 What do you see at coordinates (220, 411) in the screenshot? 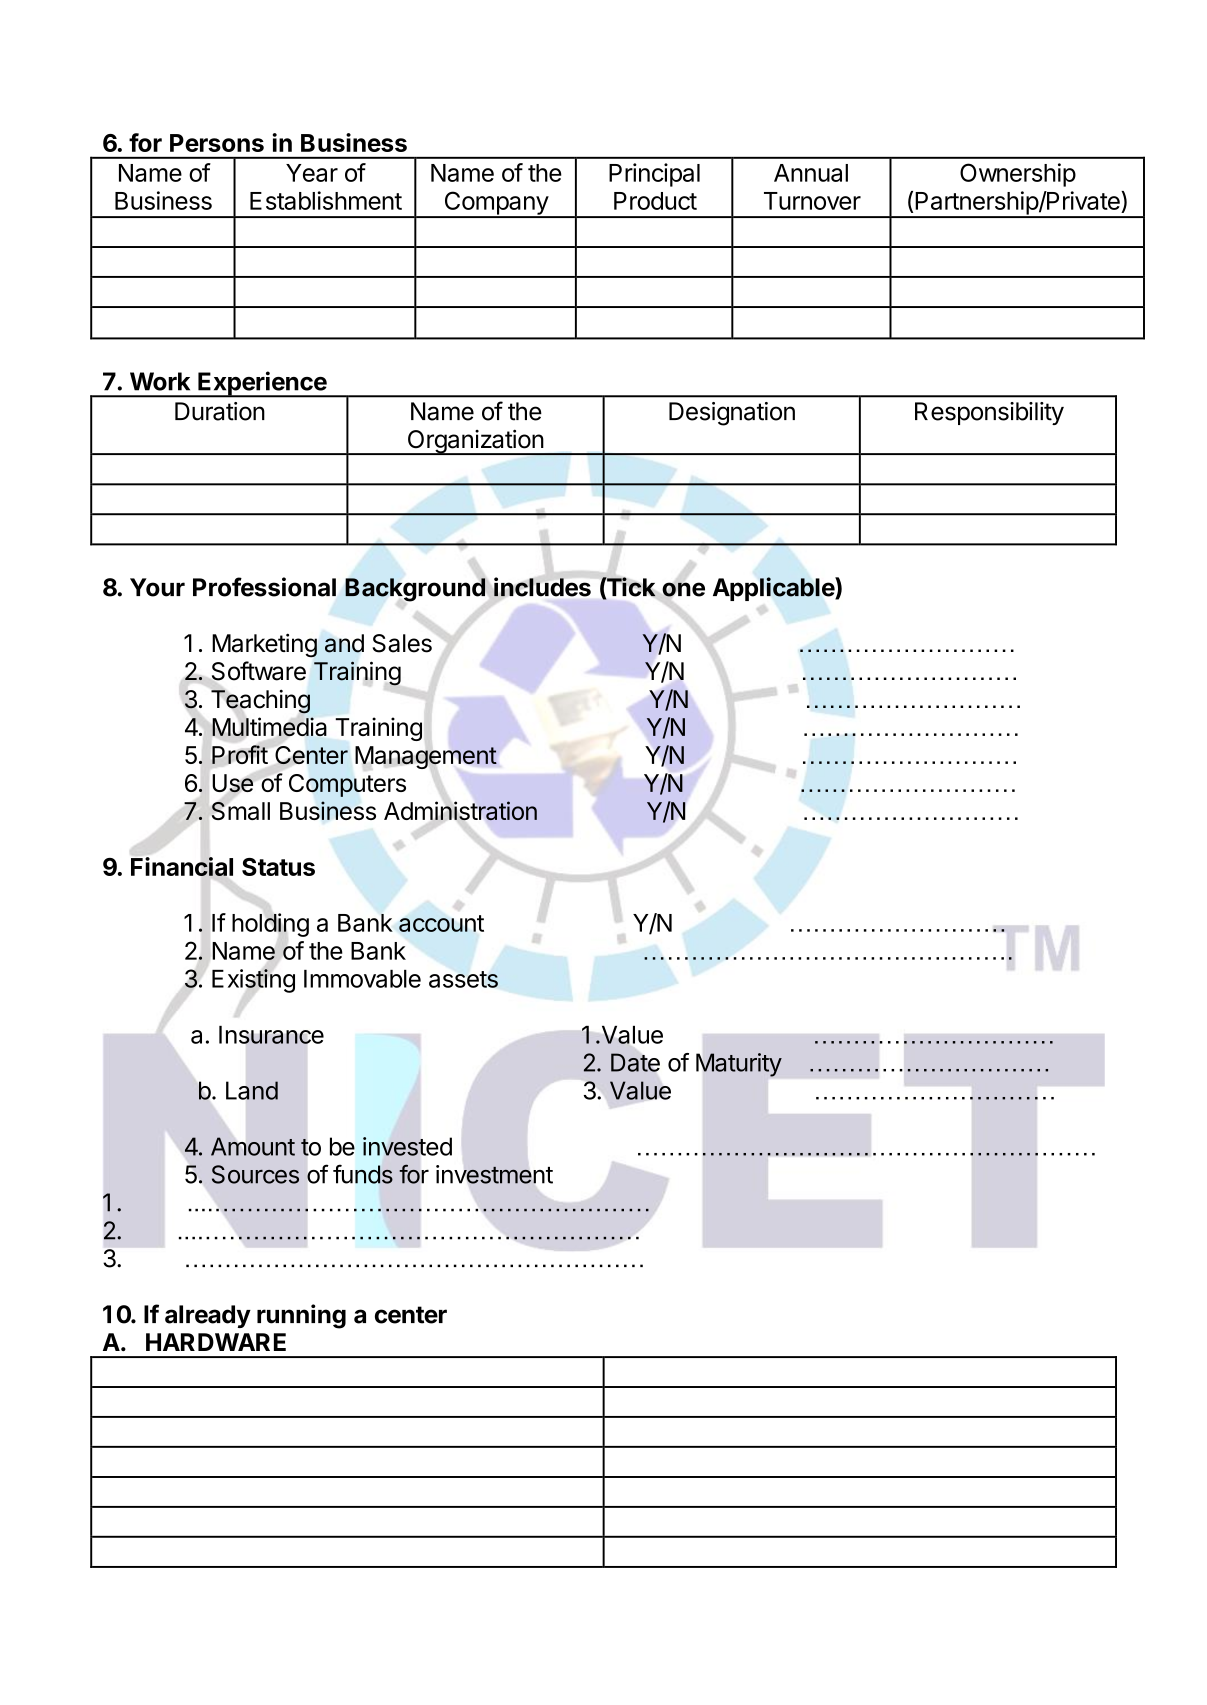
I see `Duration` at bounding box center [220, 411].
